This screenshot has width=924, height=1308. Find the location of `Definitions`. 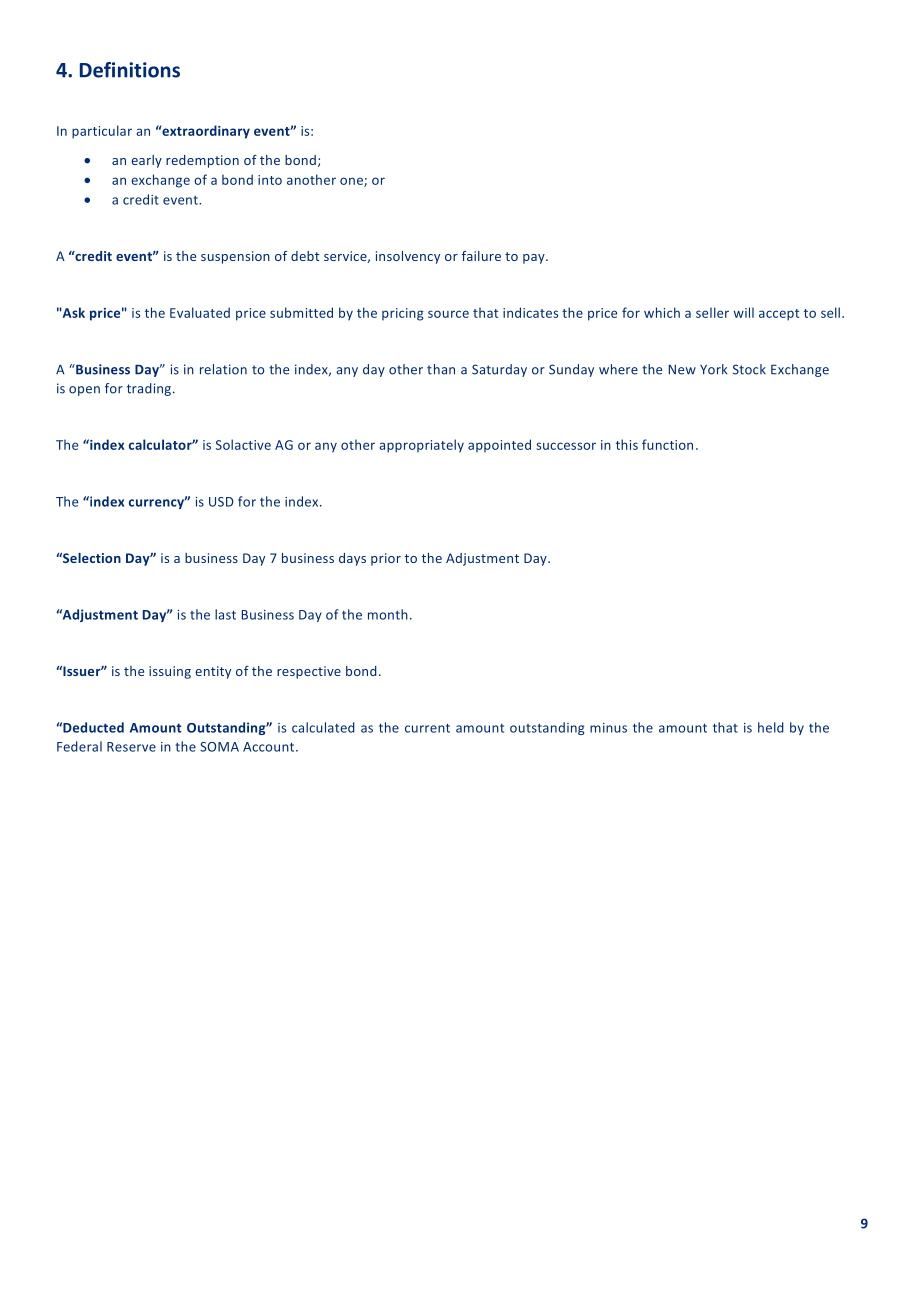

Definitions is located at coordinates (130, 70).
